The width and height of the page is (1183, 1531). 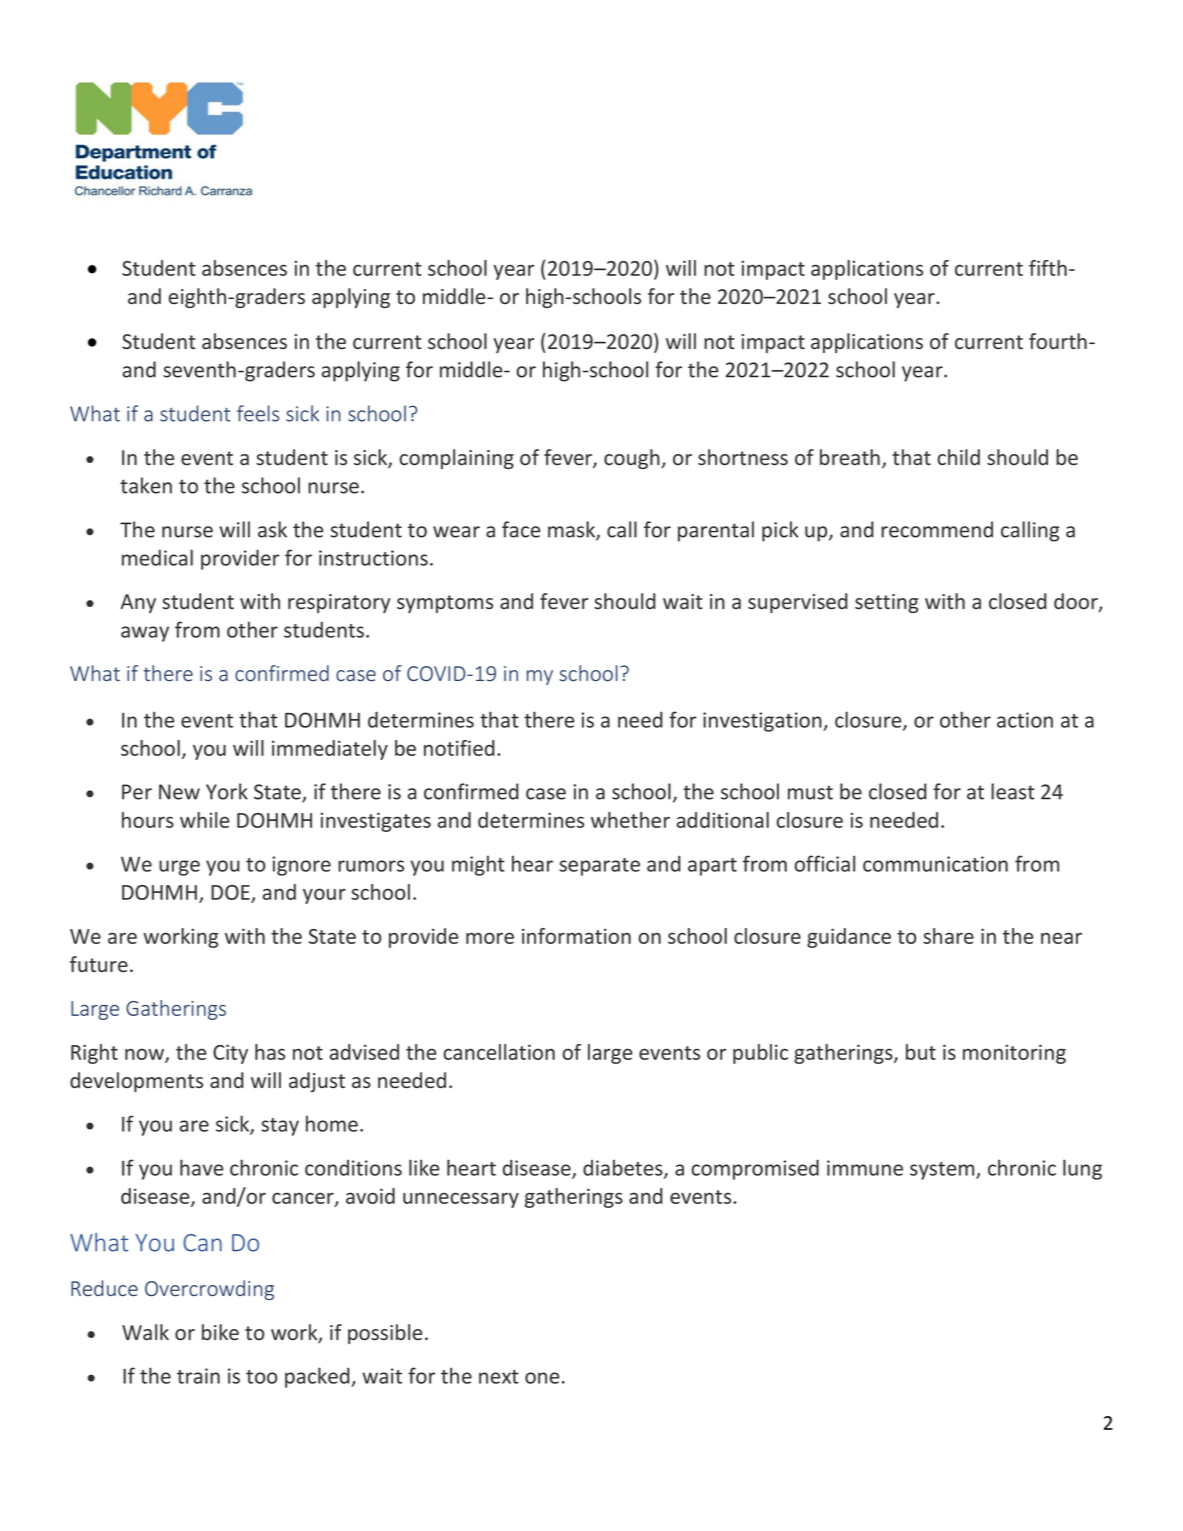 I want to click on notified, so click(x=459, y=748).
